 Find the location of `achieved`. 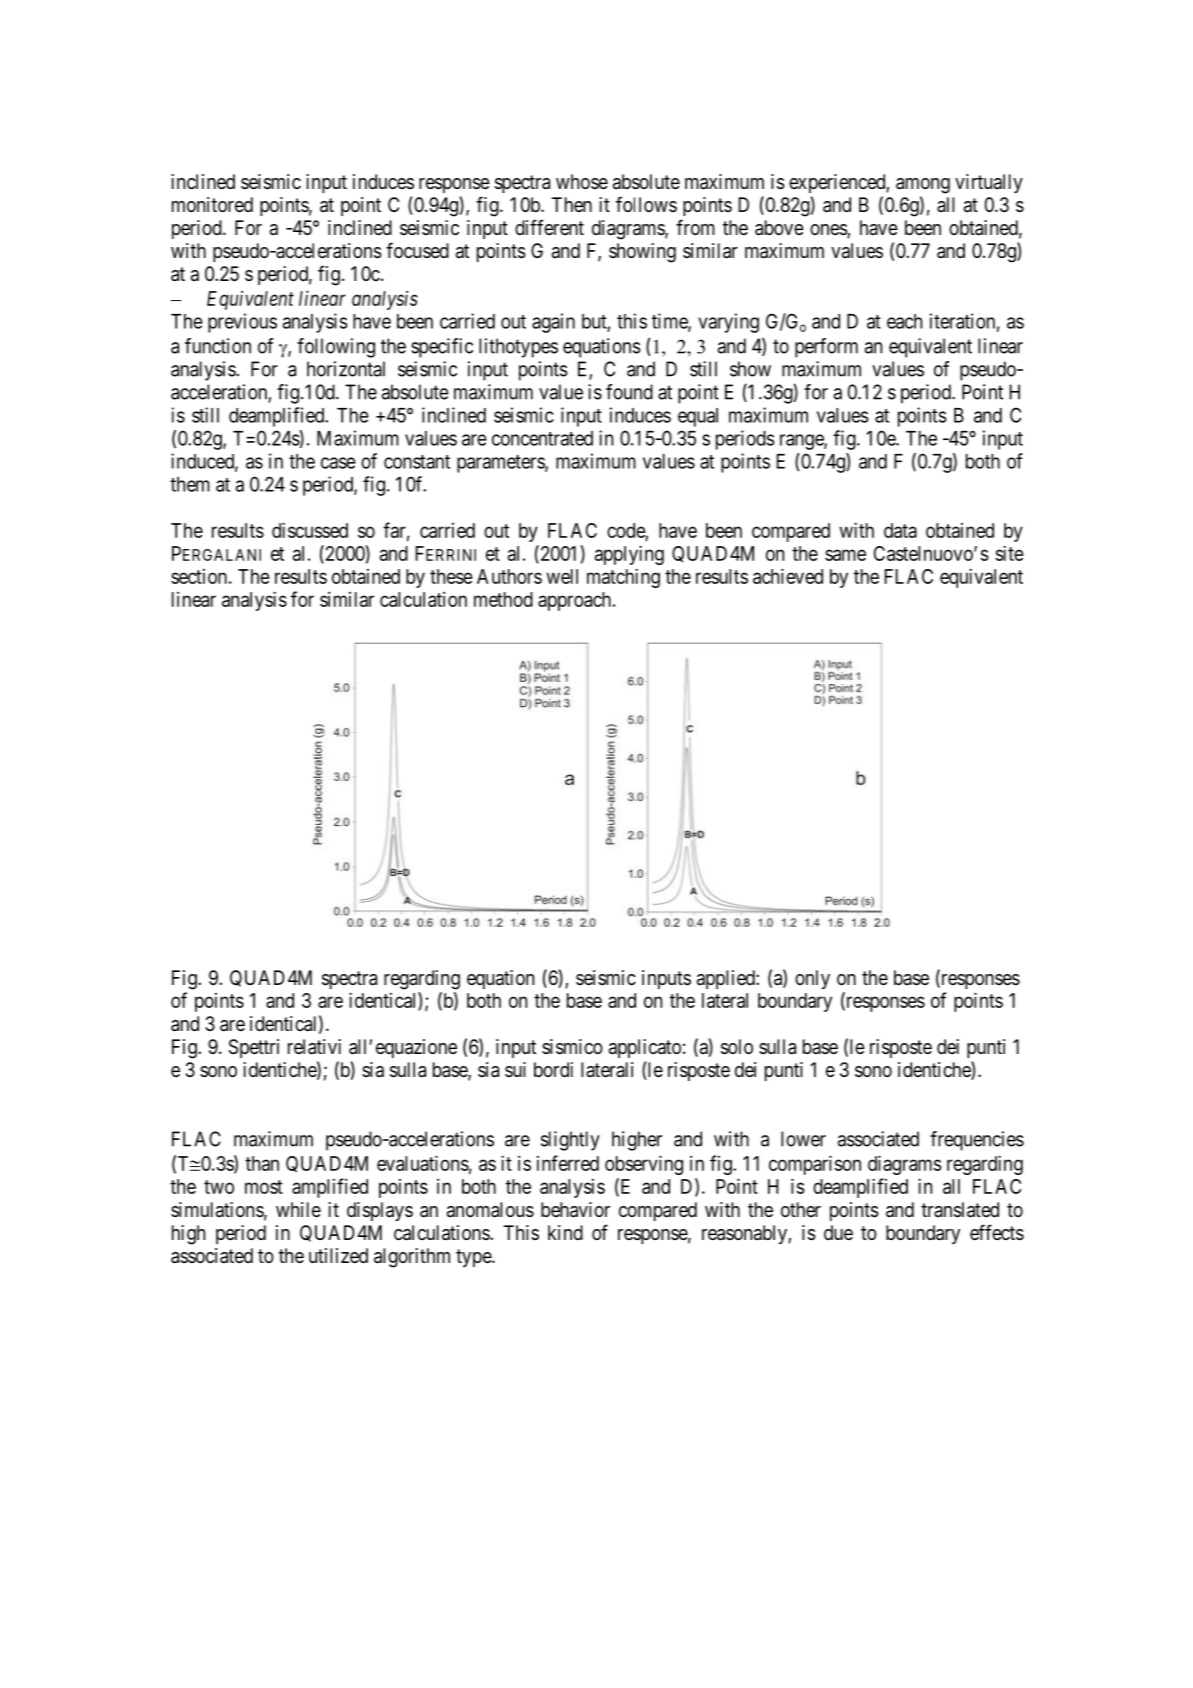

achieved is located at coordinates (788, 576).
